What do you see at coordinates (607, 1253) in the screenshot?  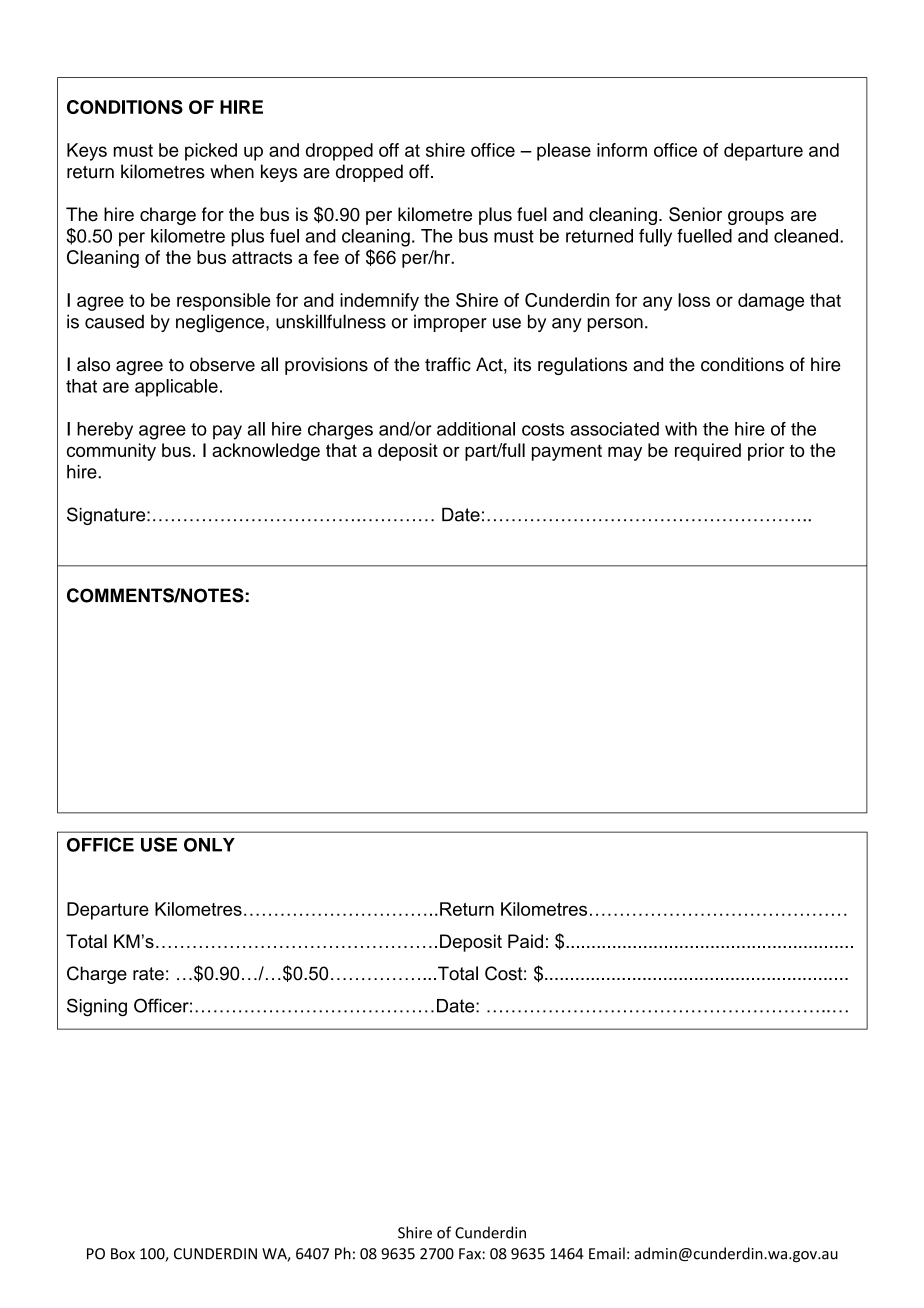 I see `Email` at bounding box center [607, 1253].
